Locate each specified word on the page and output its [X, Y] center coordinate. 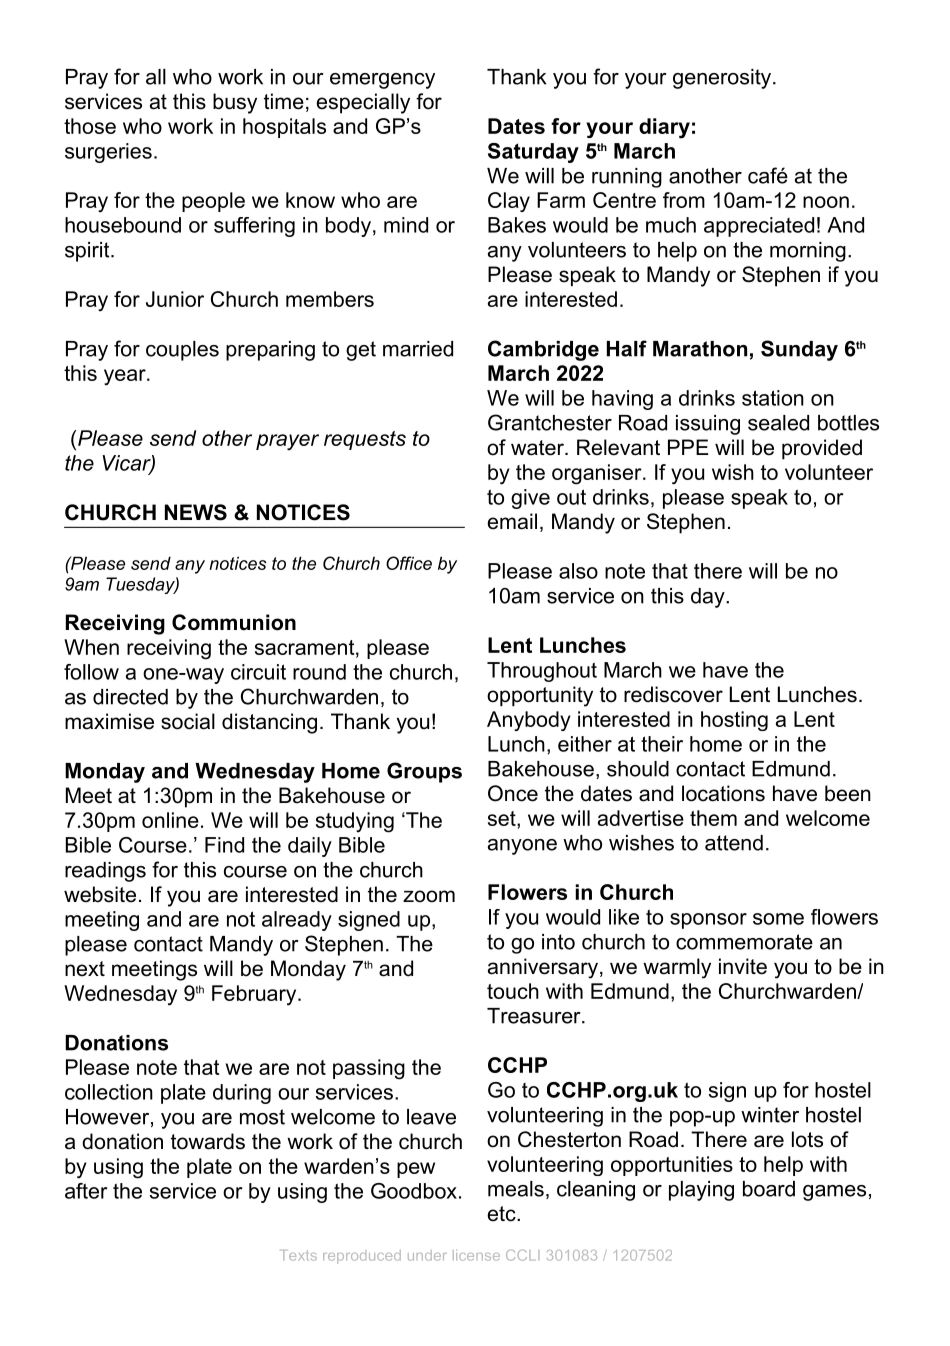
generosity [722, 79]
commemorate [744, 942]
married [418, 349]
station [773, 398]
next [85, 969]
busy [235, 103]
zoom [429, 896]
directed [130, 697]
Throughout [542, 672]
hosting [734, 721]
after [86, 1191]
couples [182, 351]
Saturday [533, 153]
